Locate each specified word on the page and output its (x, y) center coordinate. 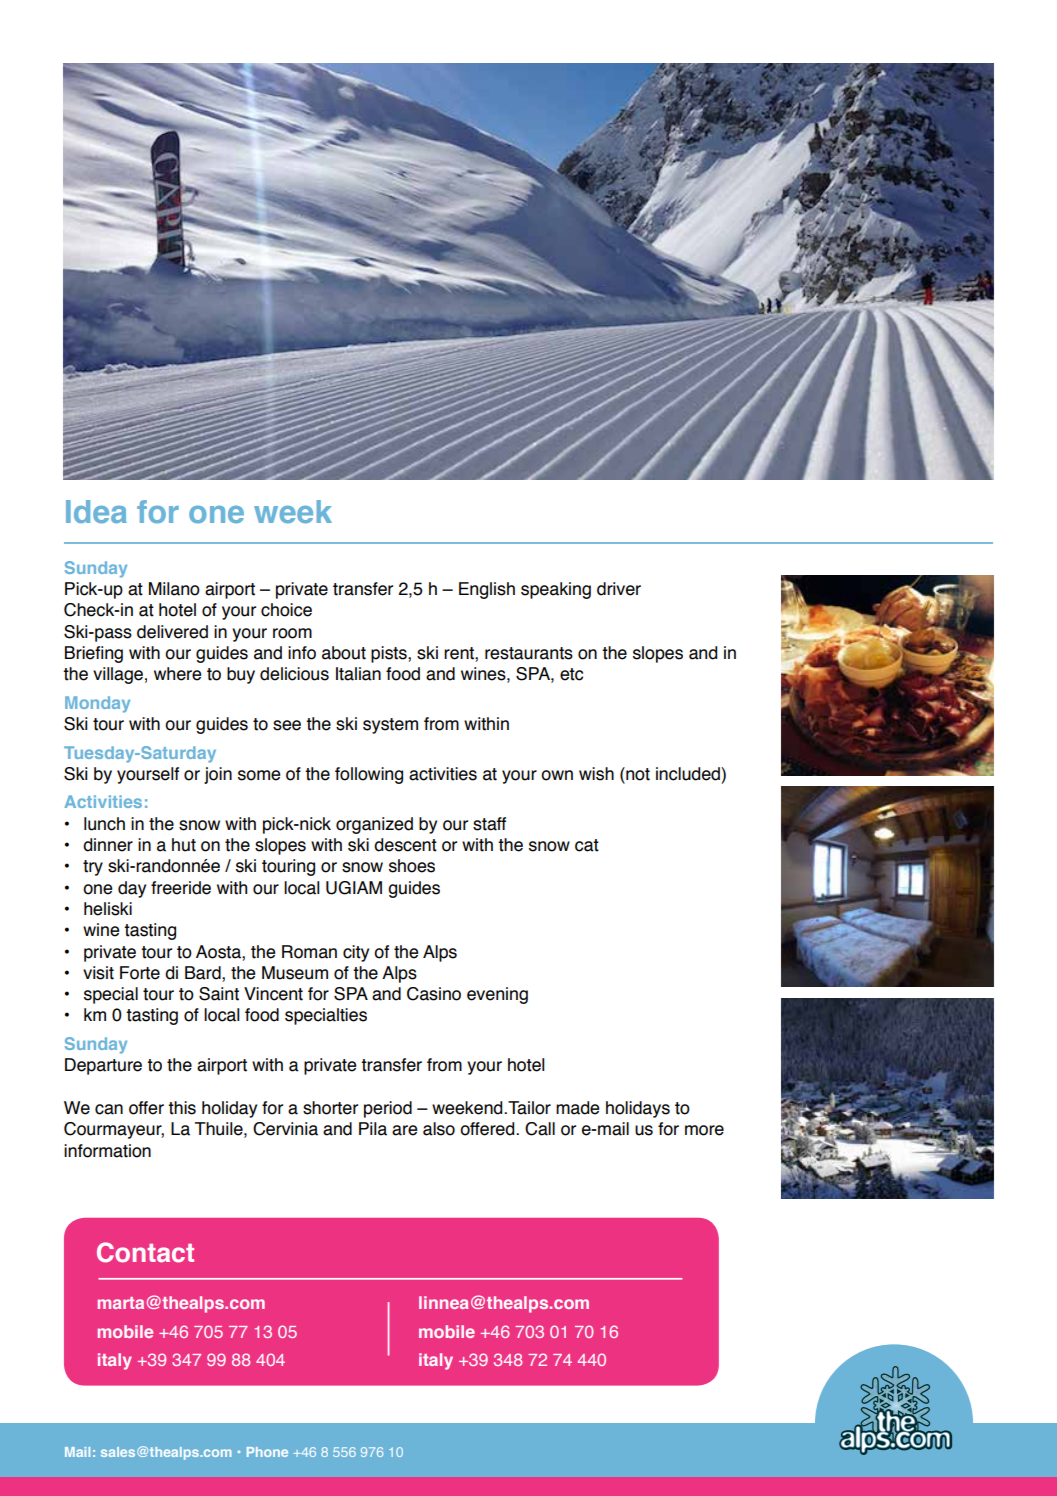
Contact (145, 1252)
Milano (174, 589)
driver (619, 589)
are (404, 1130)
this (182, 1108)
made (577, 1108)
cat (587, 845)
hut (184, 845)
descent (405, 845)
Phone (267, 1452)
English (487, 590)
